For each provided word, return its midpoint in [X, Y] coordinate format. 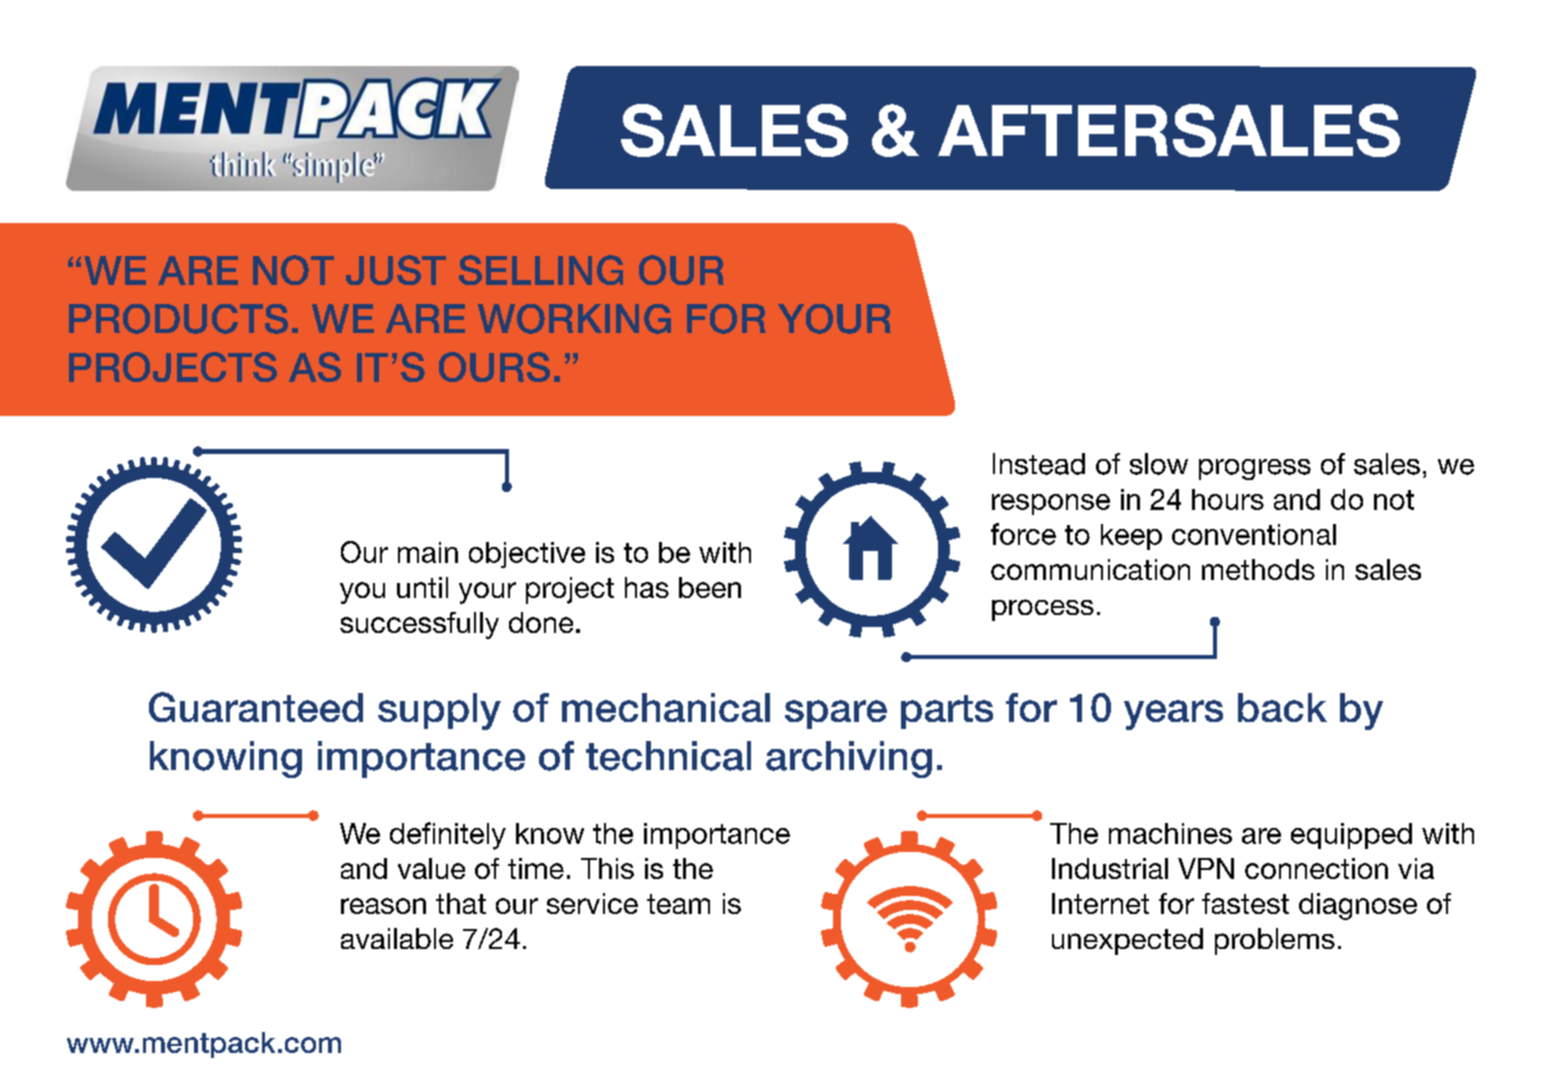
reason [383, 906]
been [710, 587]
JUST [396, 270]
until [422, 587]
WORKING [574, 319]
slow [1159, 464]
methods [1258, 569]
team [678, 904]
